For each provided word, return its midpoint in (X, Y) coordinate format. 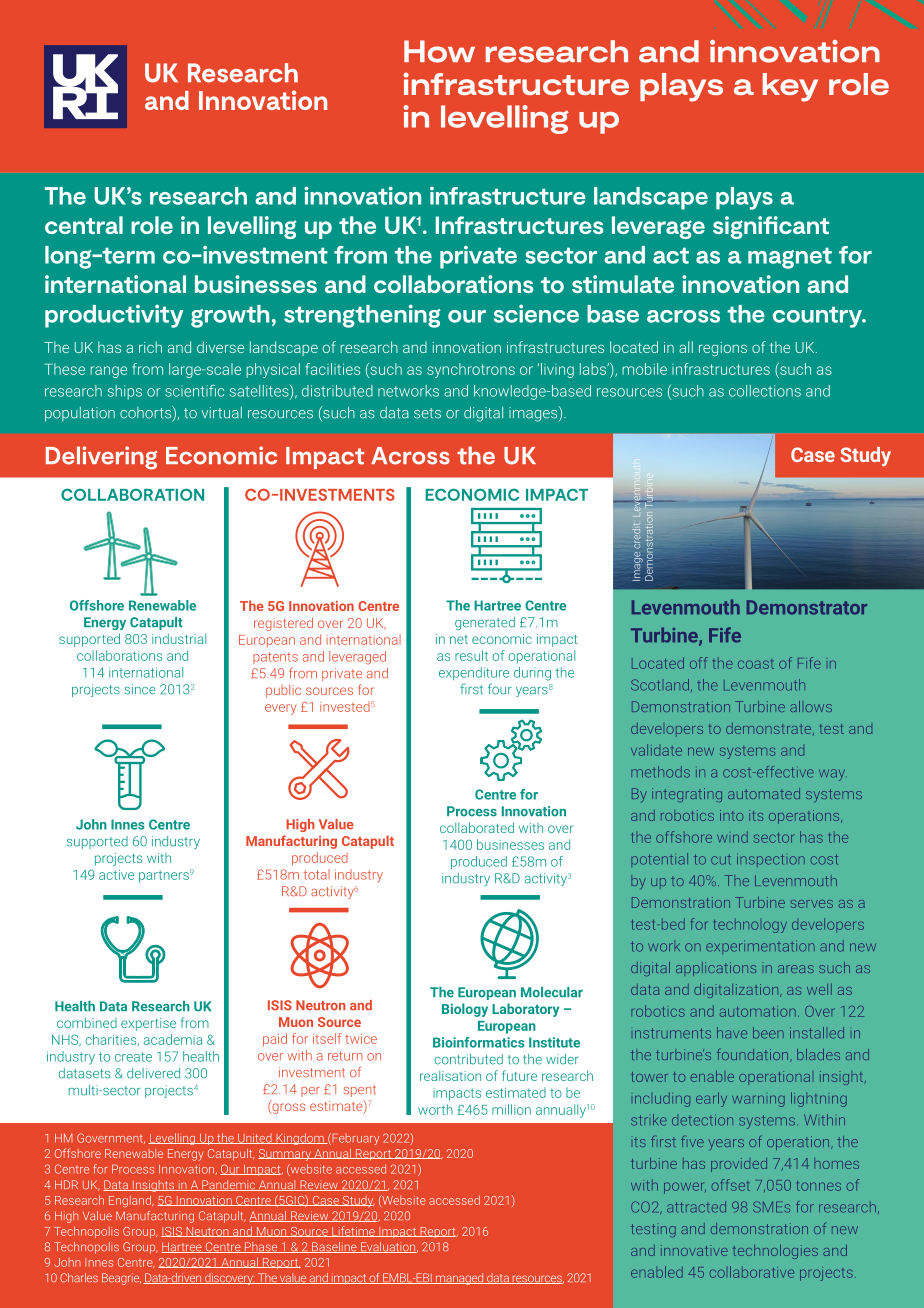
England (131, 1201)
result (471, 655)
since (140, 689)
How (439, 51)
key (790, 87)
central (84, 225)
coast (756, 664)
